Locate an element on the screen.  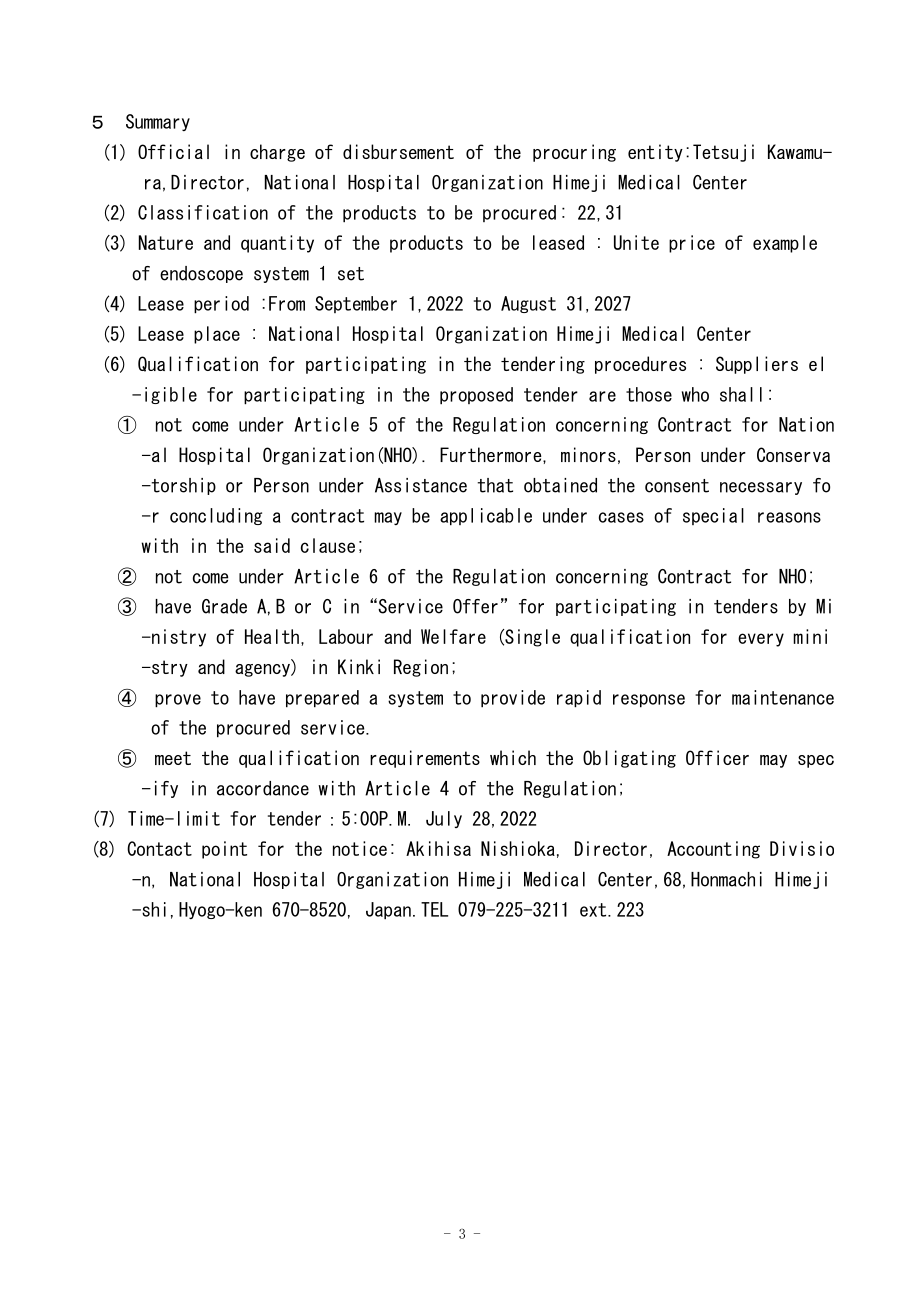
that is located at coordinates (495, 485).
